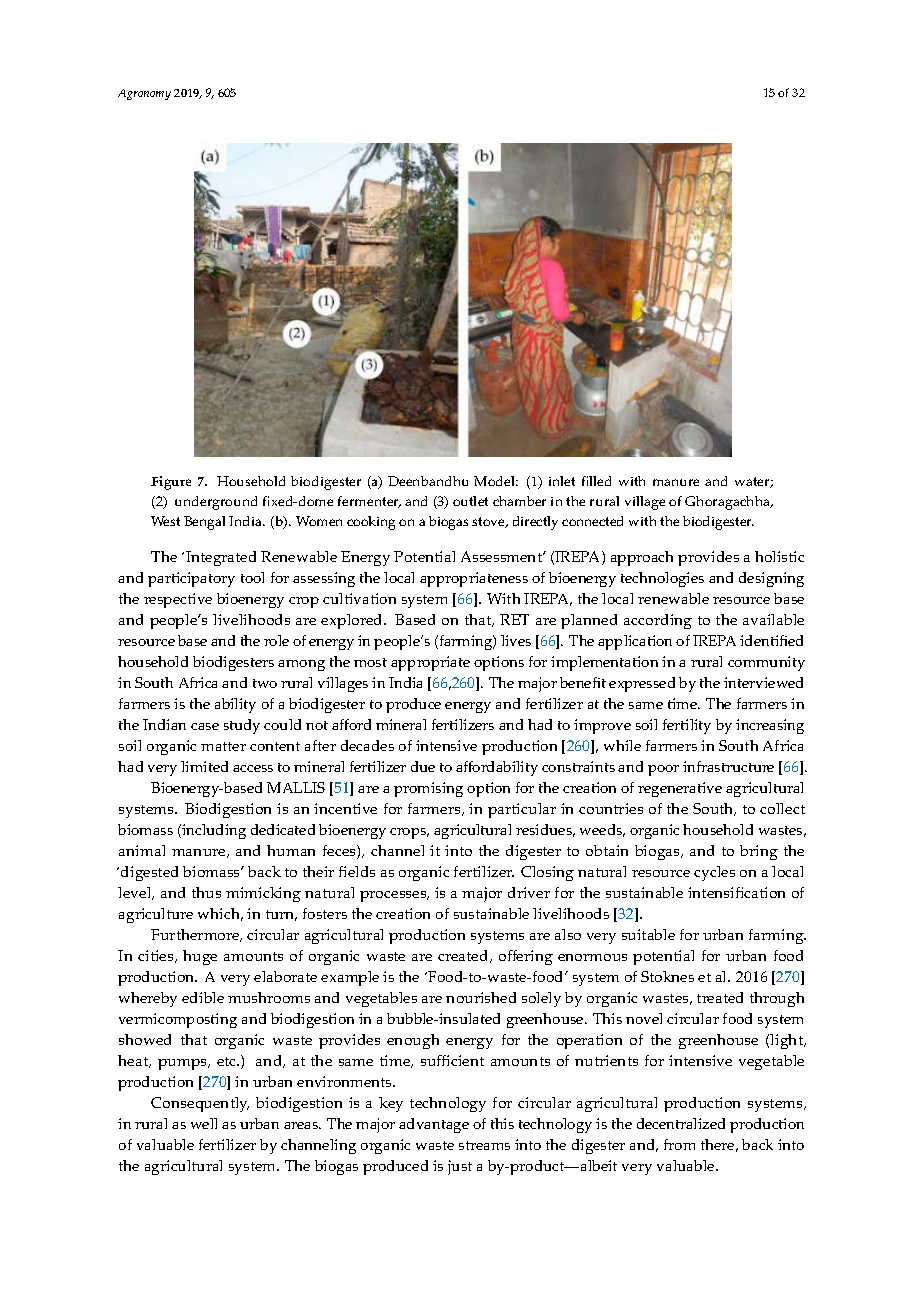 The width and height of the image is (924, 1308). I want to click on case, so click(205, 726).
